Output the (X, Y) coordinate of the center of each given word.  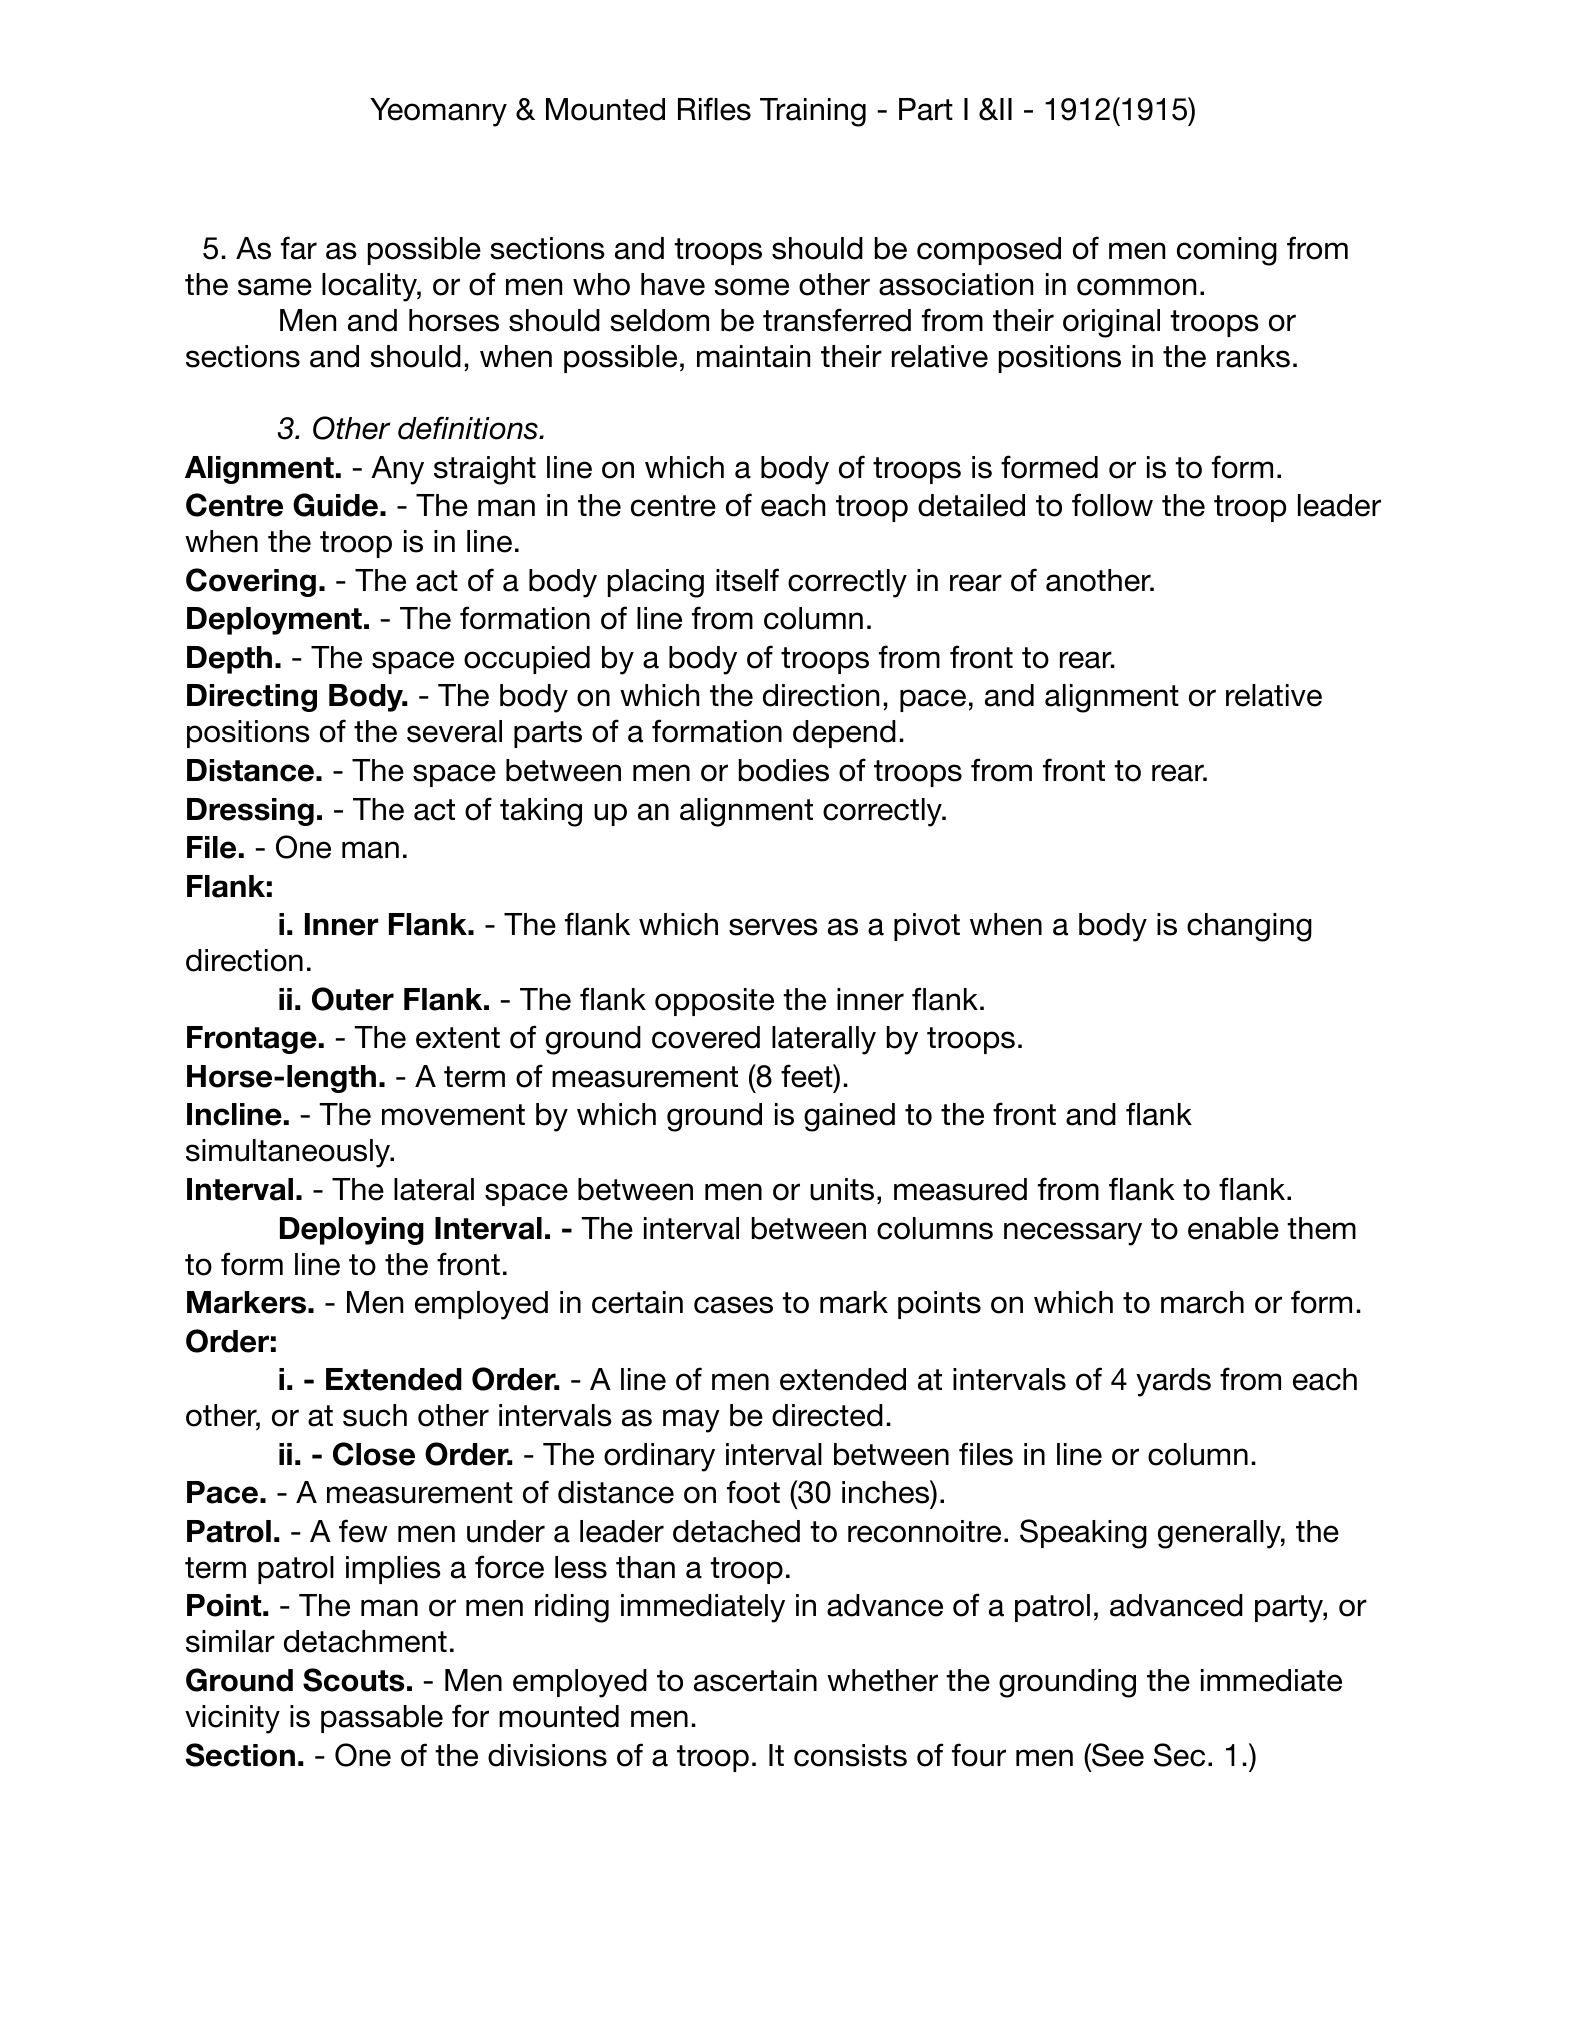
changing (1249, 927)
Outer (353, 999)
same (275, 287)
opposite (714, 1002)
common (1136, 287)
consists (850, 1755)
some (751, 287)
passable (382, 1719)
